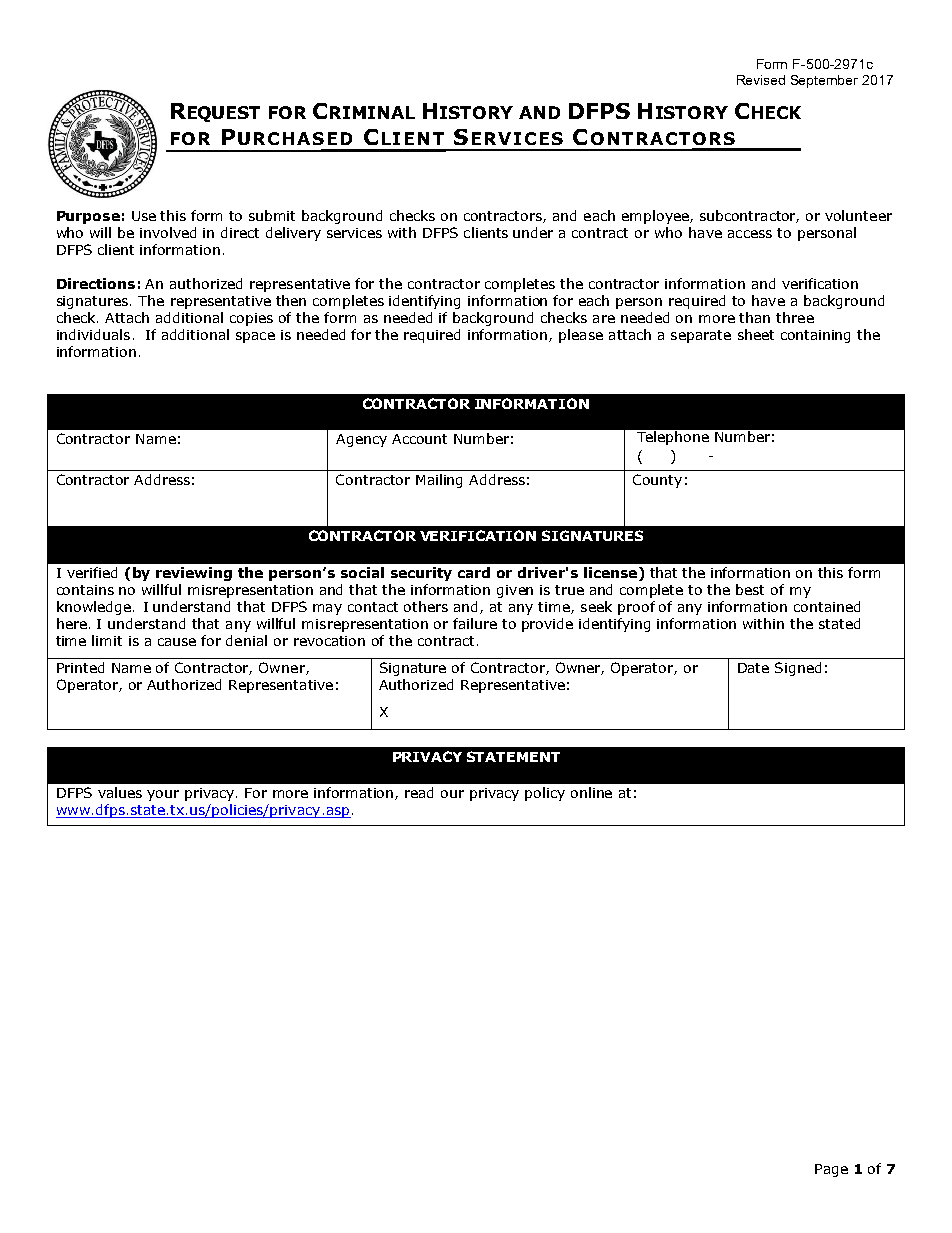  Describe the element at coordinates (88, 217) in the document. I see `Purpose` at that location.
